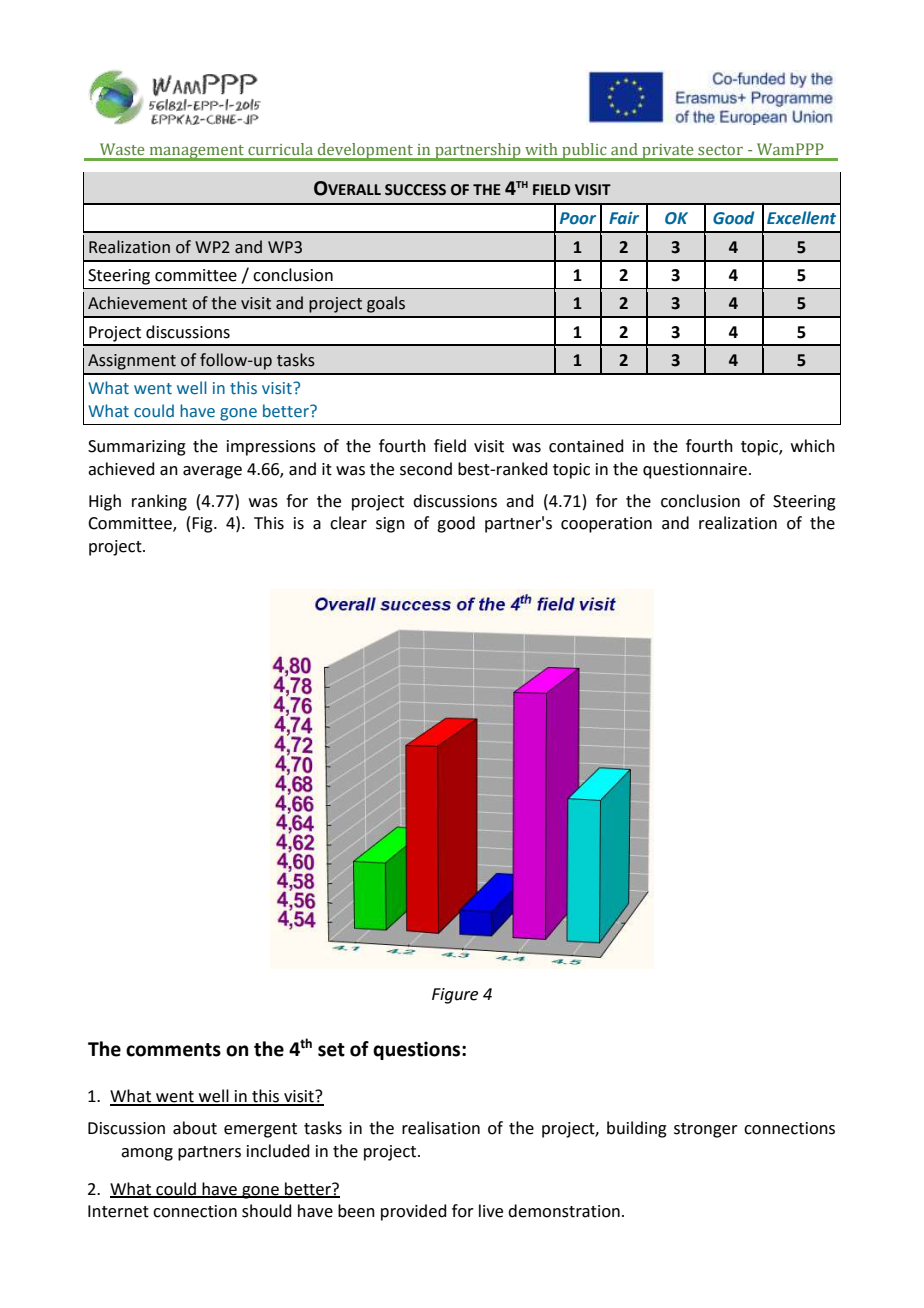 This page has width=924, height=1308. I want to click on SUCCESS, so click(415, 190).
